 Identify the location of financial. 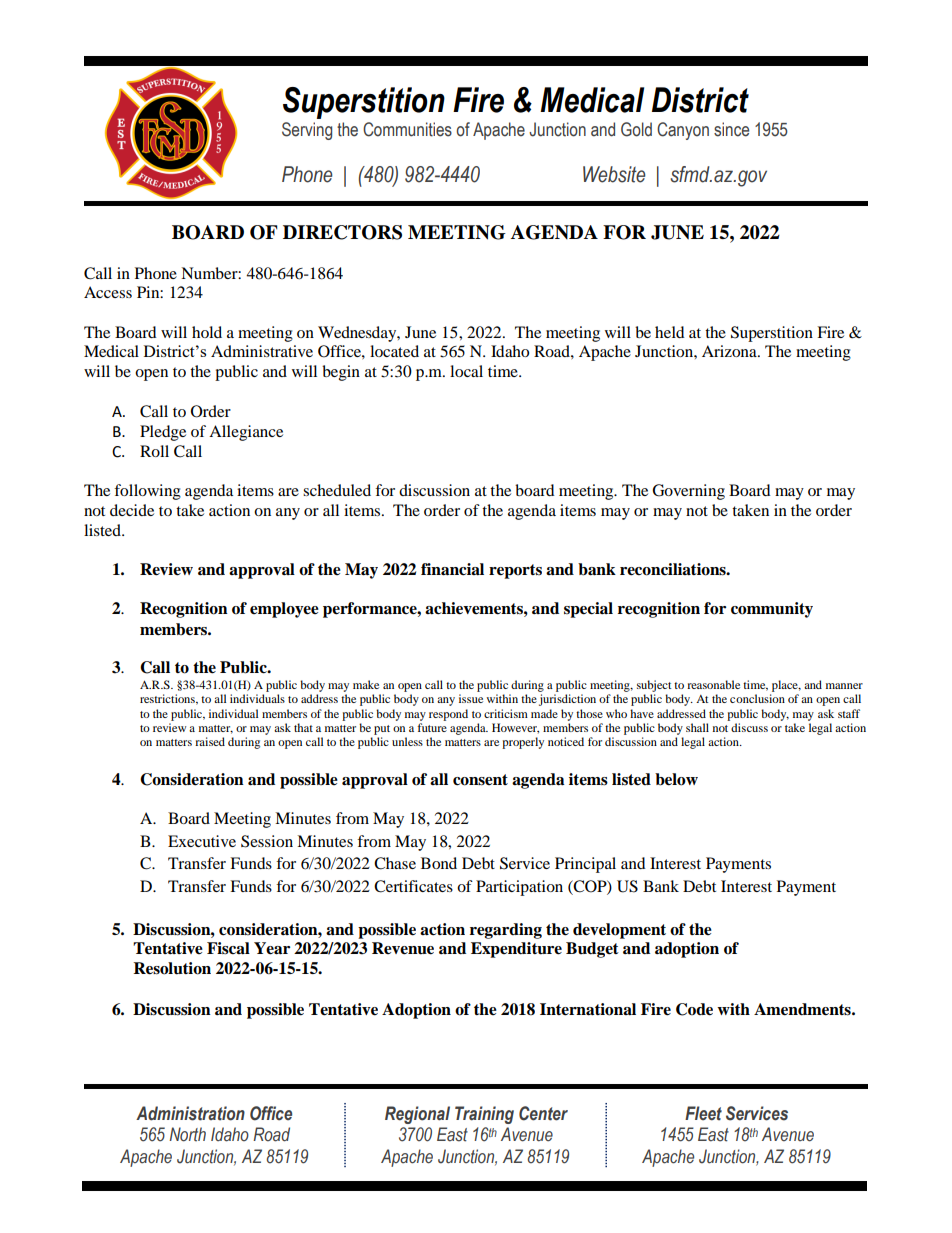
(452, 569).
